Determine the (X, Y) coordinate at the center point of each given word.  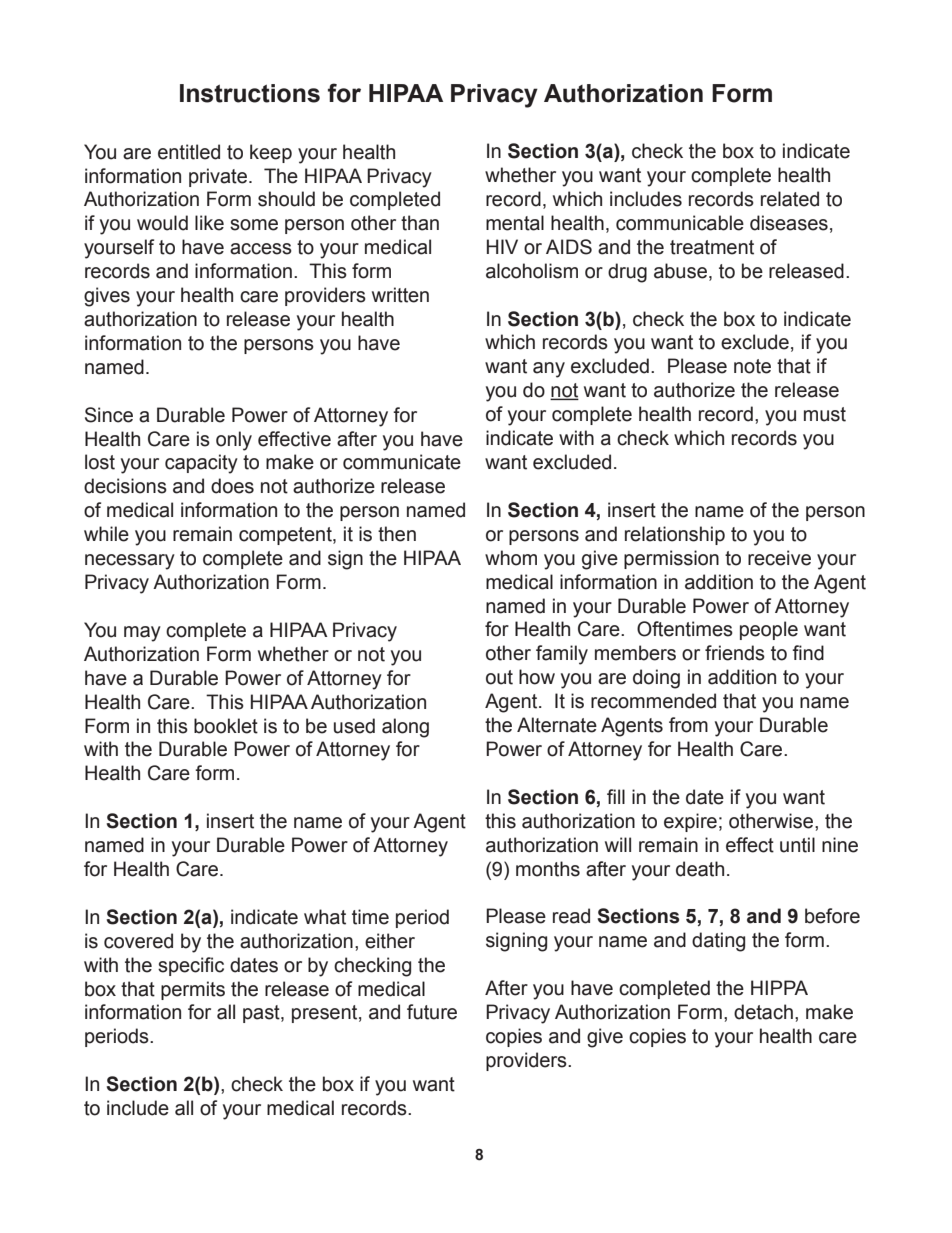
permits (193, 990)
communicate (402, 462)
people (769, 630)
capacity (201, 464)
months (548, 869)
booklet (226, 726)
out (499, 677)
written (400, 295)
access (261, 249)
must (825, 414)
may (142, 634)
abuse (680, 271)
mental (515, 223)
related (790, 199)
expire (690, 822)
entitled (189, 152)
